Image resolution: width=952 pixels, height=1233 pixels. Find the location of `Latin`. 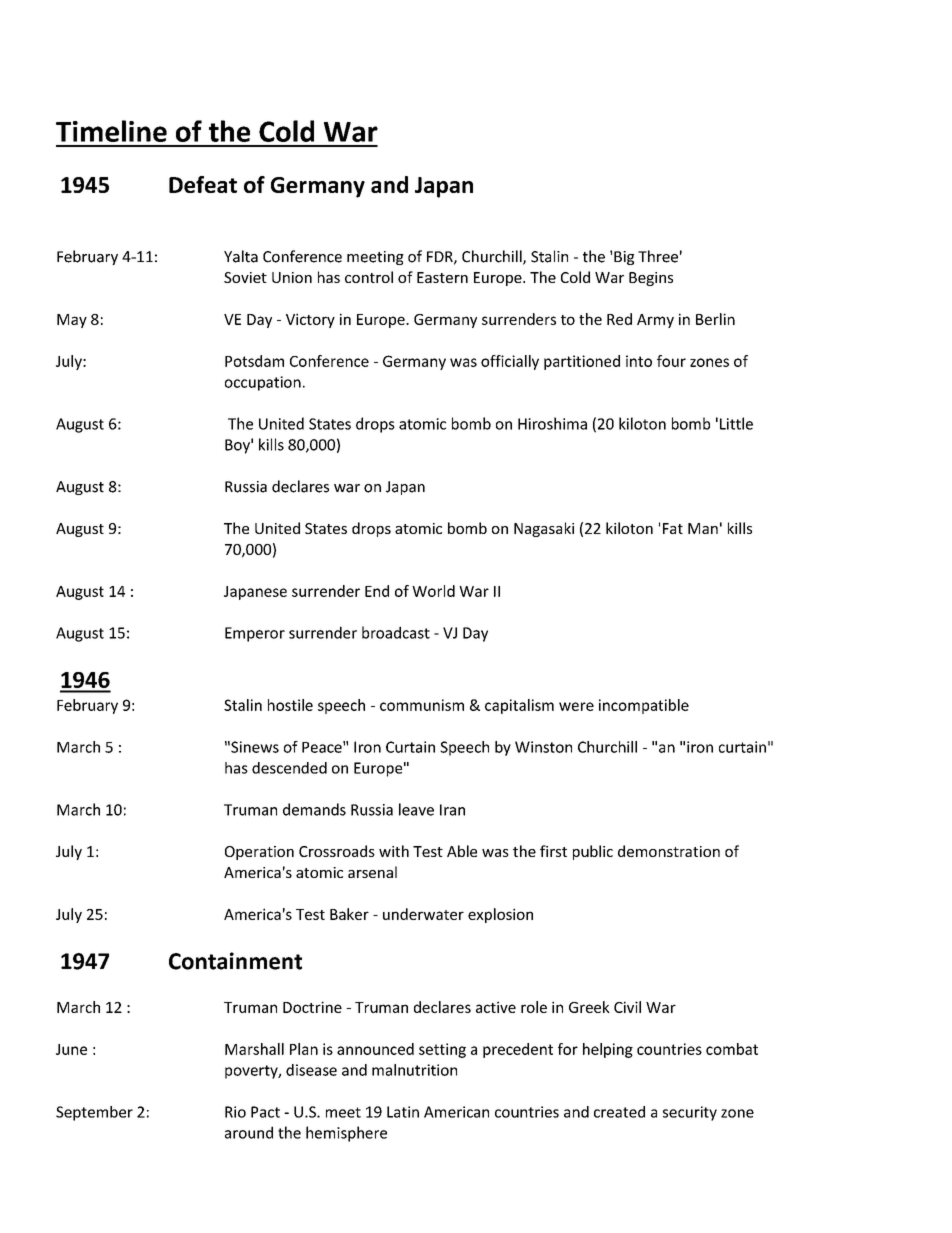

Latin is located at coordinates (403, 1112).
